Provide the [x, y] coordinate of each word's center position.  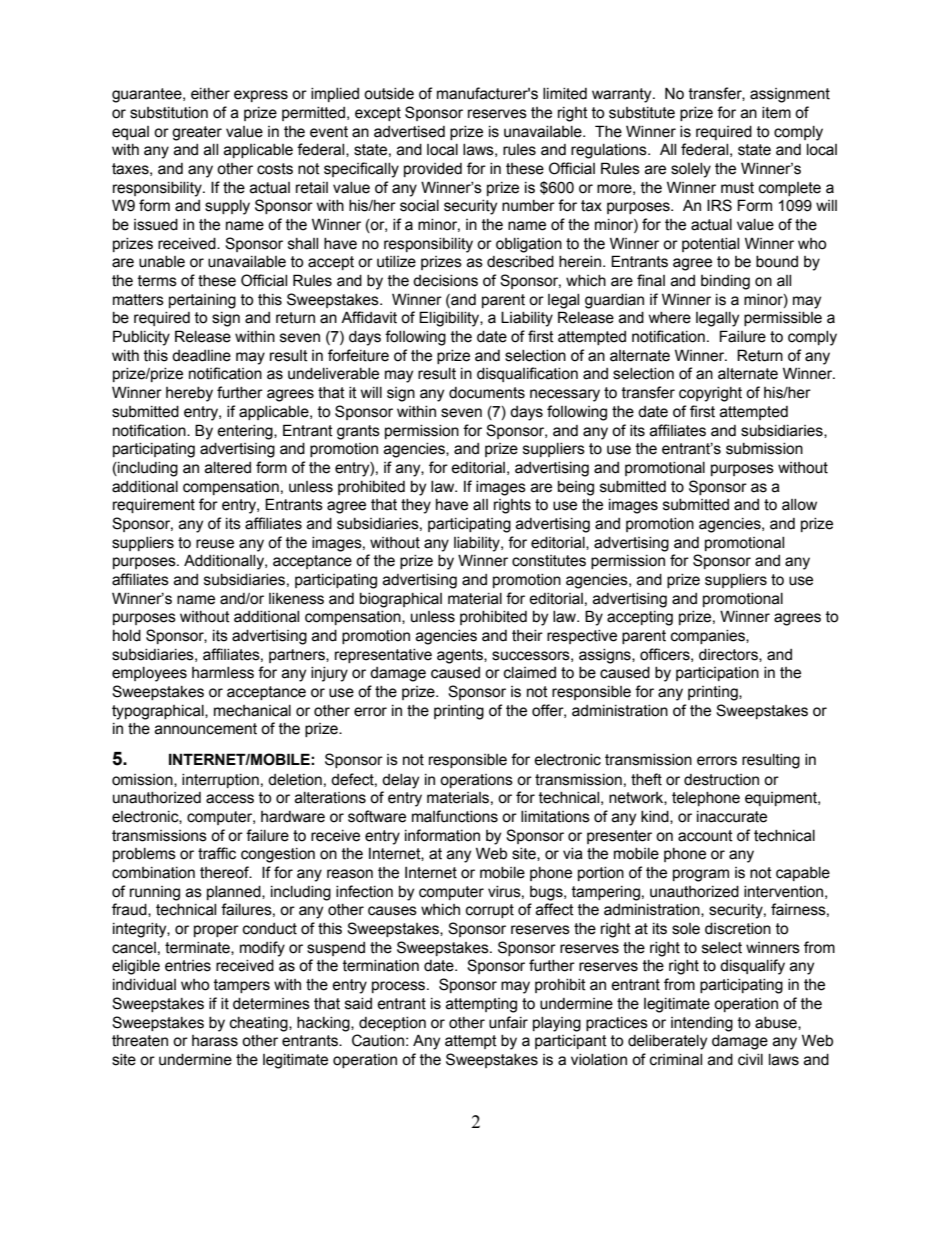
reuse [215, 544]
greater [197, 133]
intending [702, 1024]
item [776, 113]
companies [709, 637]
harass [215, 1041]
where [670, 318]
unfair [508, 1022]
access [230, 799]
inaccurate [732, 817]
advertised [409, 132]
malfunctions [455, 816]
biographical [401, 600]
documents [487, 393]
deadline [201, 356]
